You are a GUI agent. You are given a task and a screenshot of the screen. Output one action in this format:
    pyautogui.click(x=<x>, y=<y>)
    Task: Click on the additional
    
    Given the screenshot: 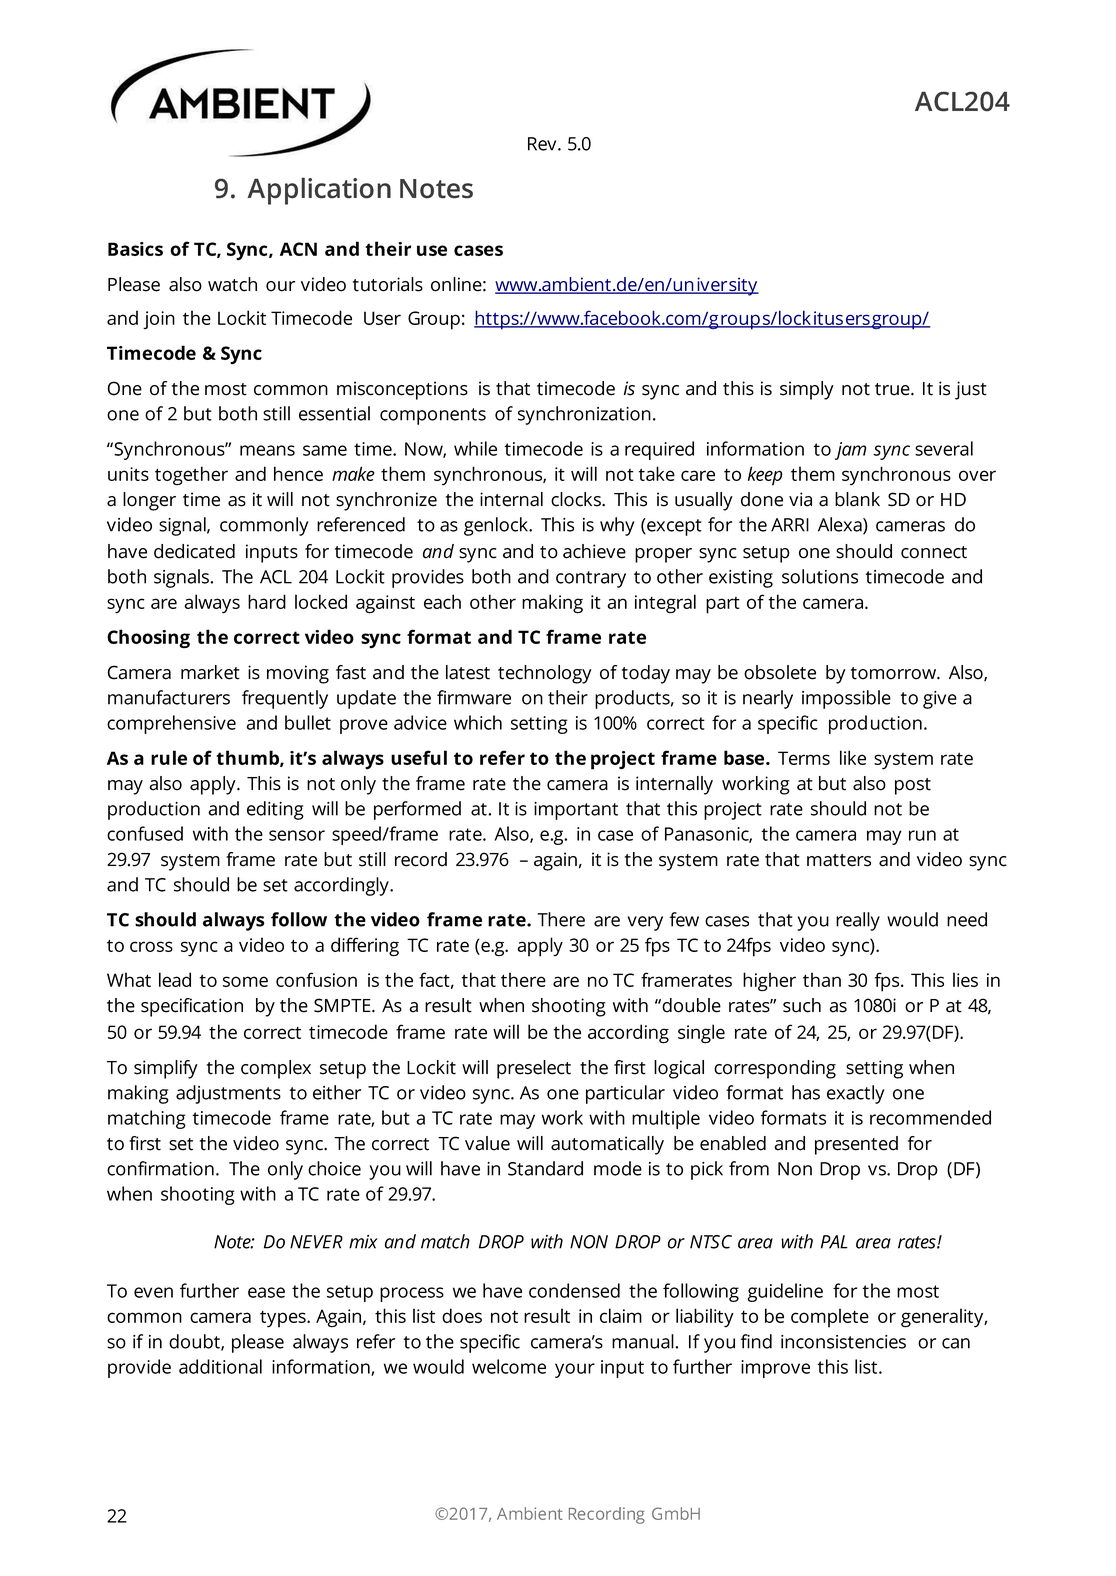 What is the action you would take?
    pyautogui.click(x=220, y=1366)
